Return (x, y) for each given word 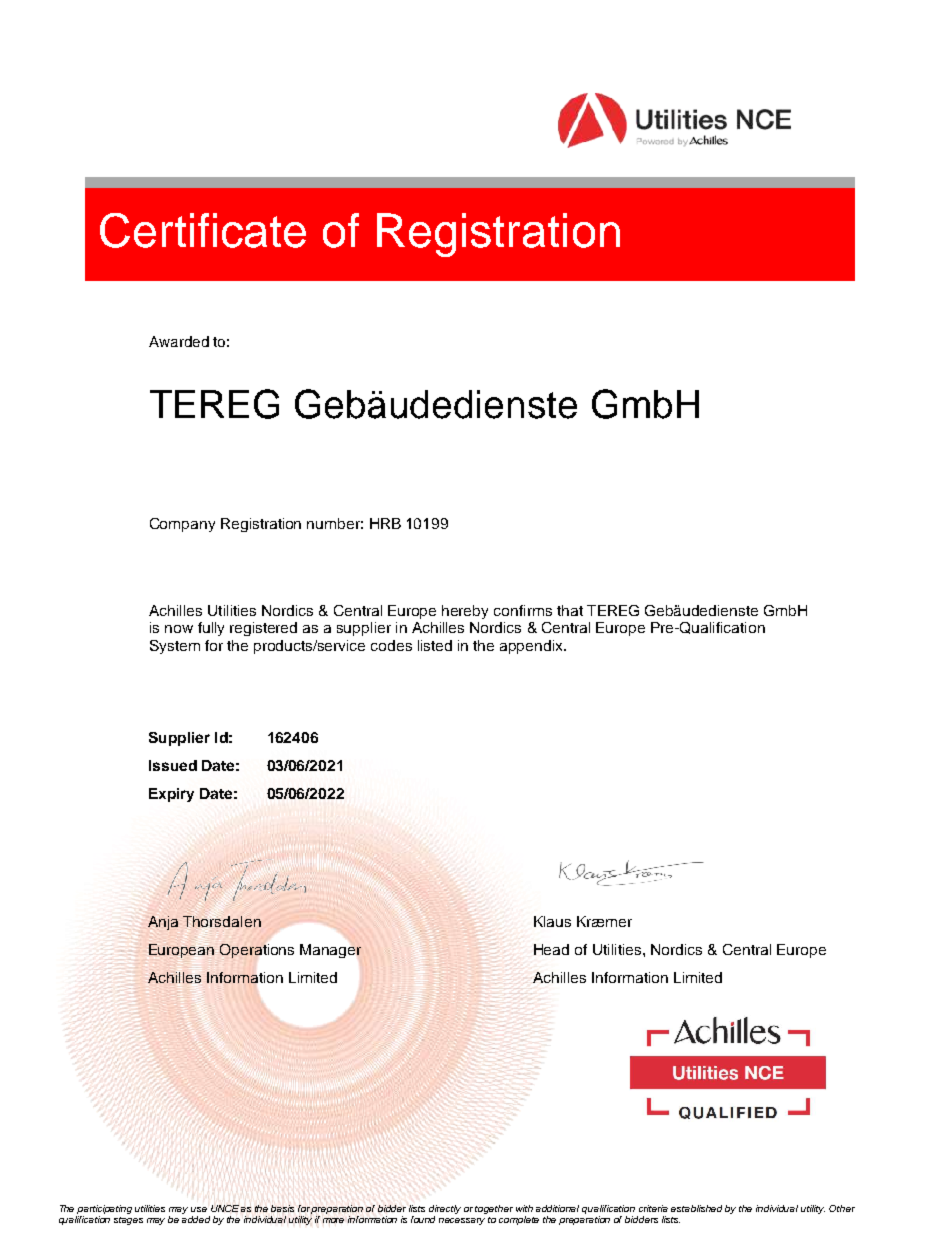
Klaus (552, 921)
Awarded (179, 341)
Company (182, 525)
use (199, 1209)
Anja (163, 923)
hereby (465, 612)
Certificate (203, 230)
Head (551, 949)
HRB (385, 523)
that (570, 610)
